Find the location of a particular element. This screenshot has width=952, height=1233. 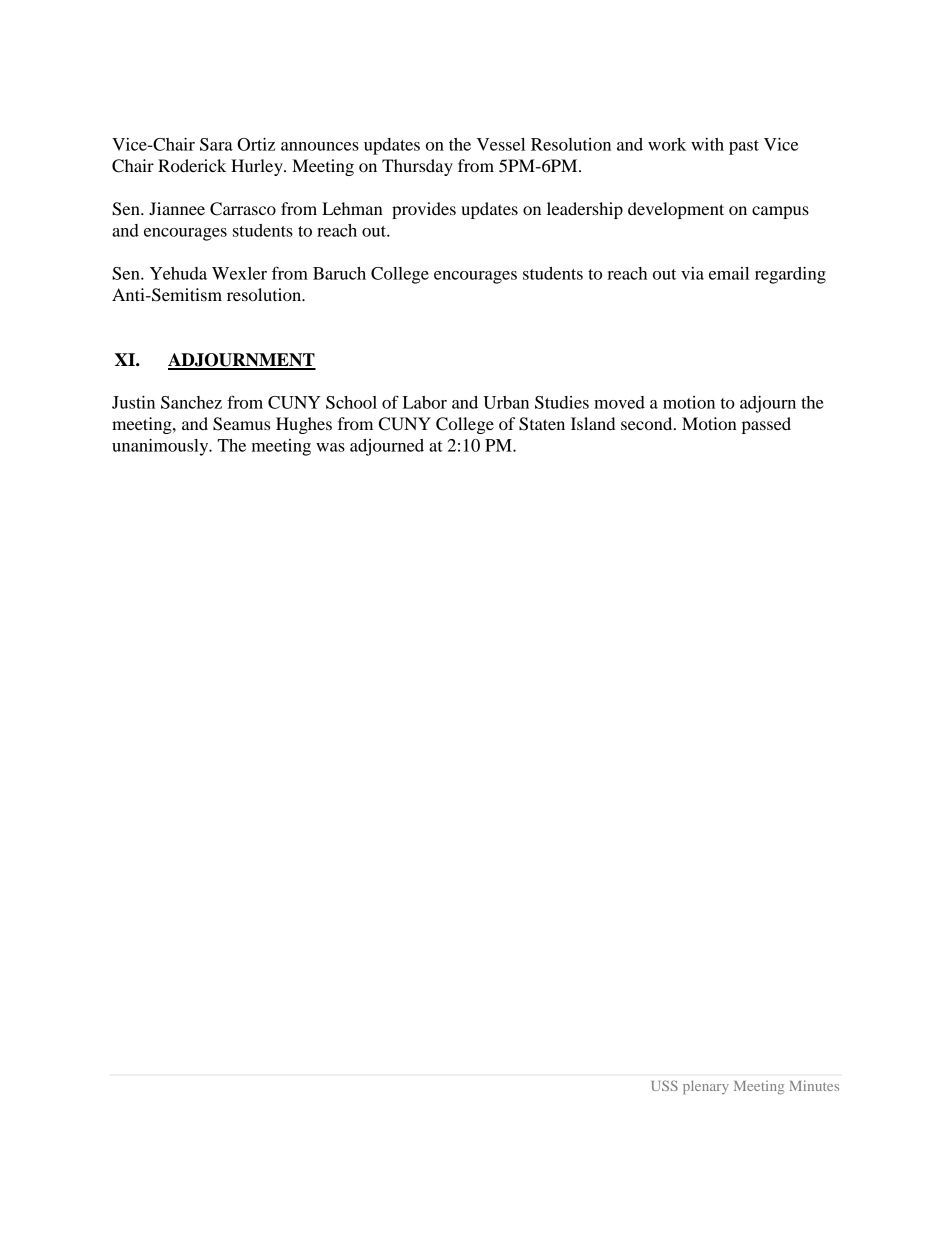

Staten is located at coordinates (542, 424).
